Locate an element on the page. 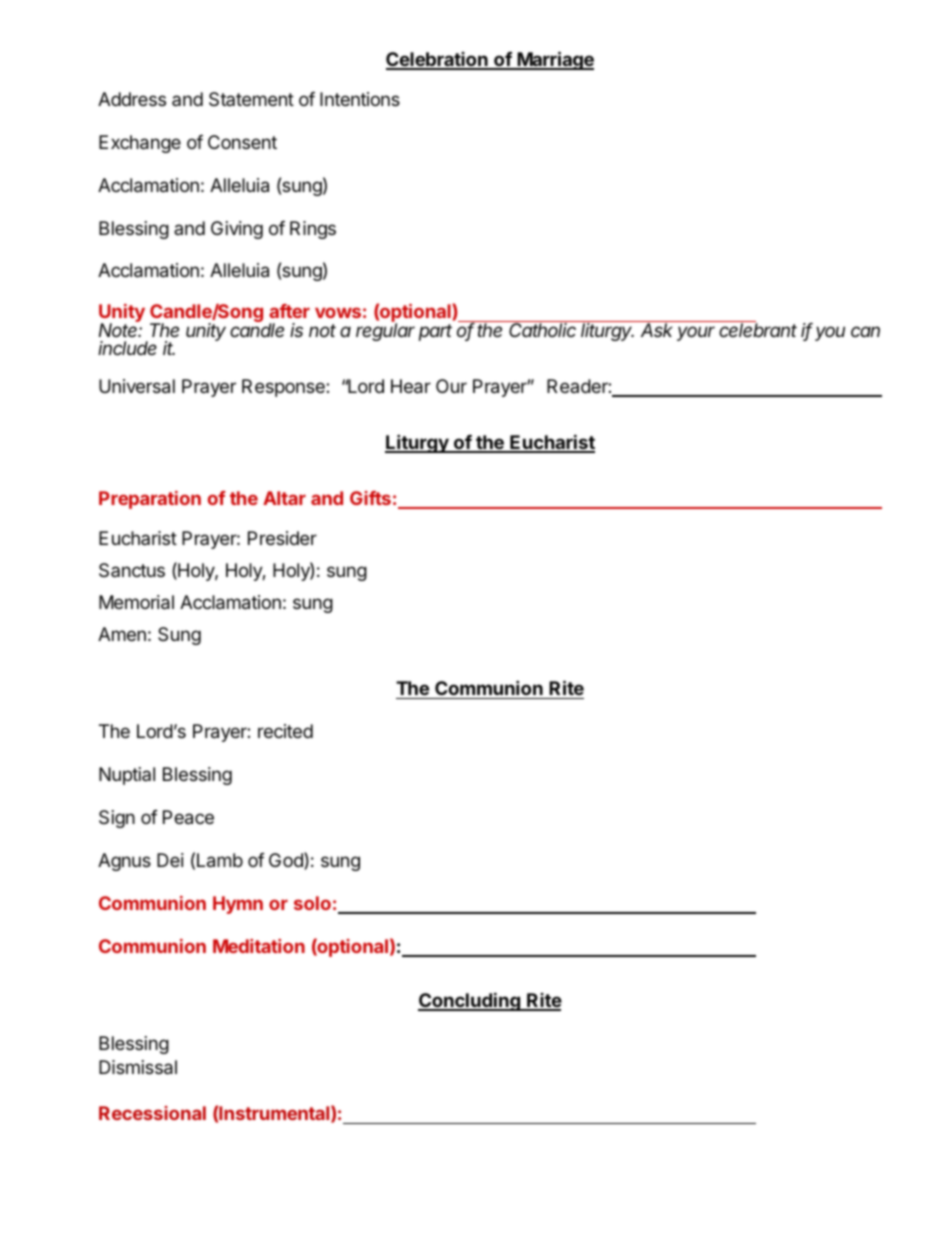 This image has height=1233, width=952. Dismissal is located at coordinates (138, 1067).
